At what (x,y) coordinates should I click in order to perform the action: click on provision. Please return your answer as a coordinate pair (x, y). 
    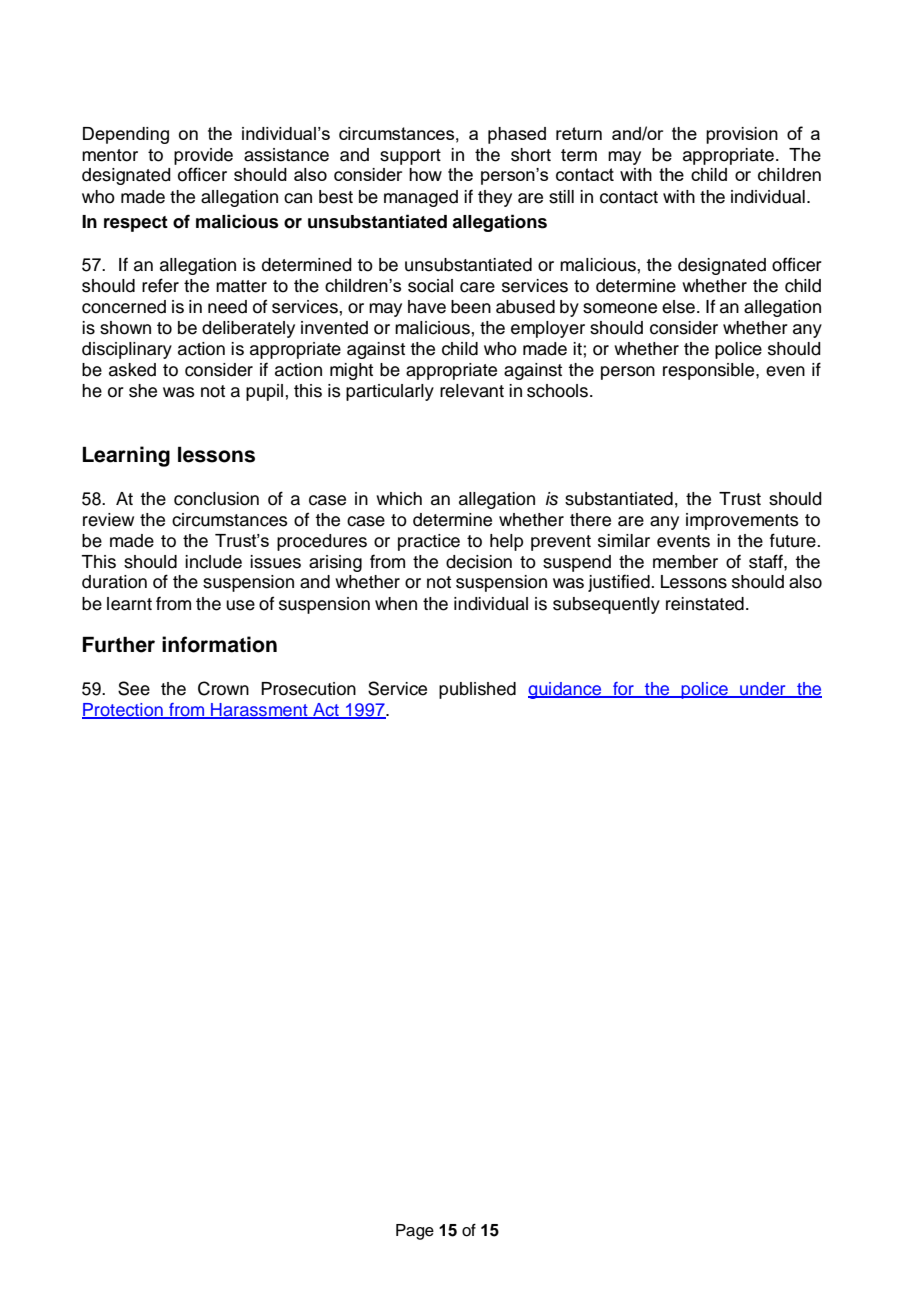
    Looking at the image, I should click on (742, 135).
